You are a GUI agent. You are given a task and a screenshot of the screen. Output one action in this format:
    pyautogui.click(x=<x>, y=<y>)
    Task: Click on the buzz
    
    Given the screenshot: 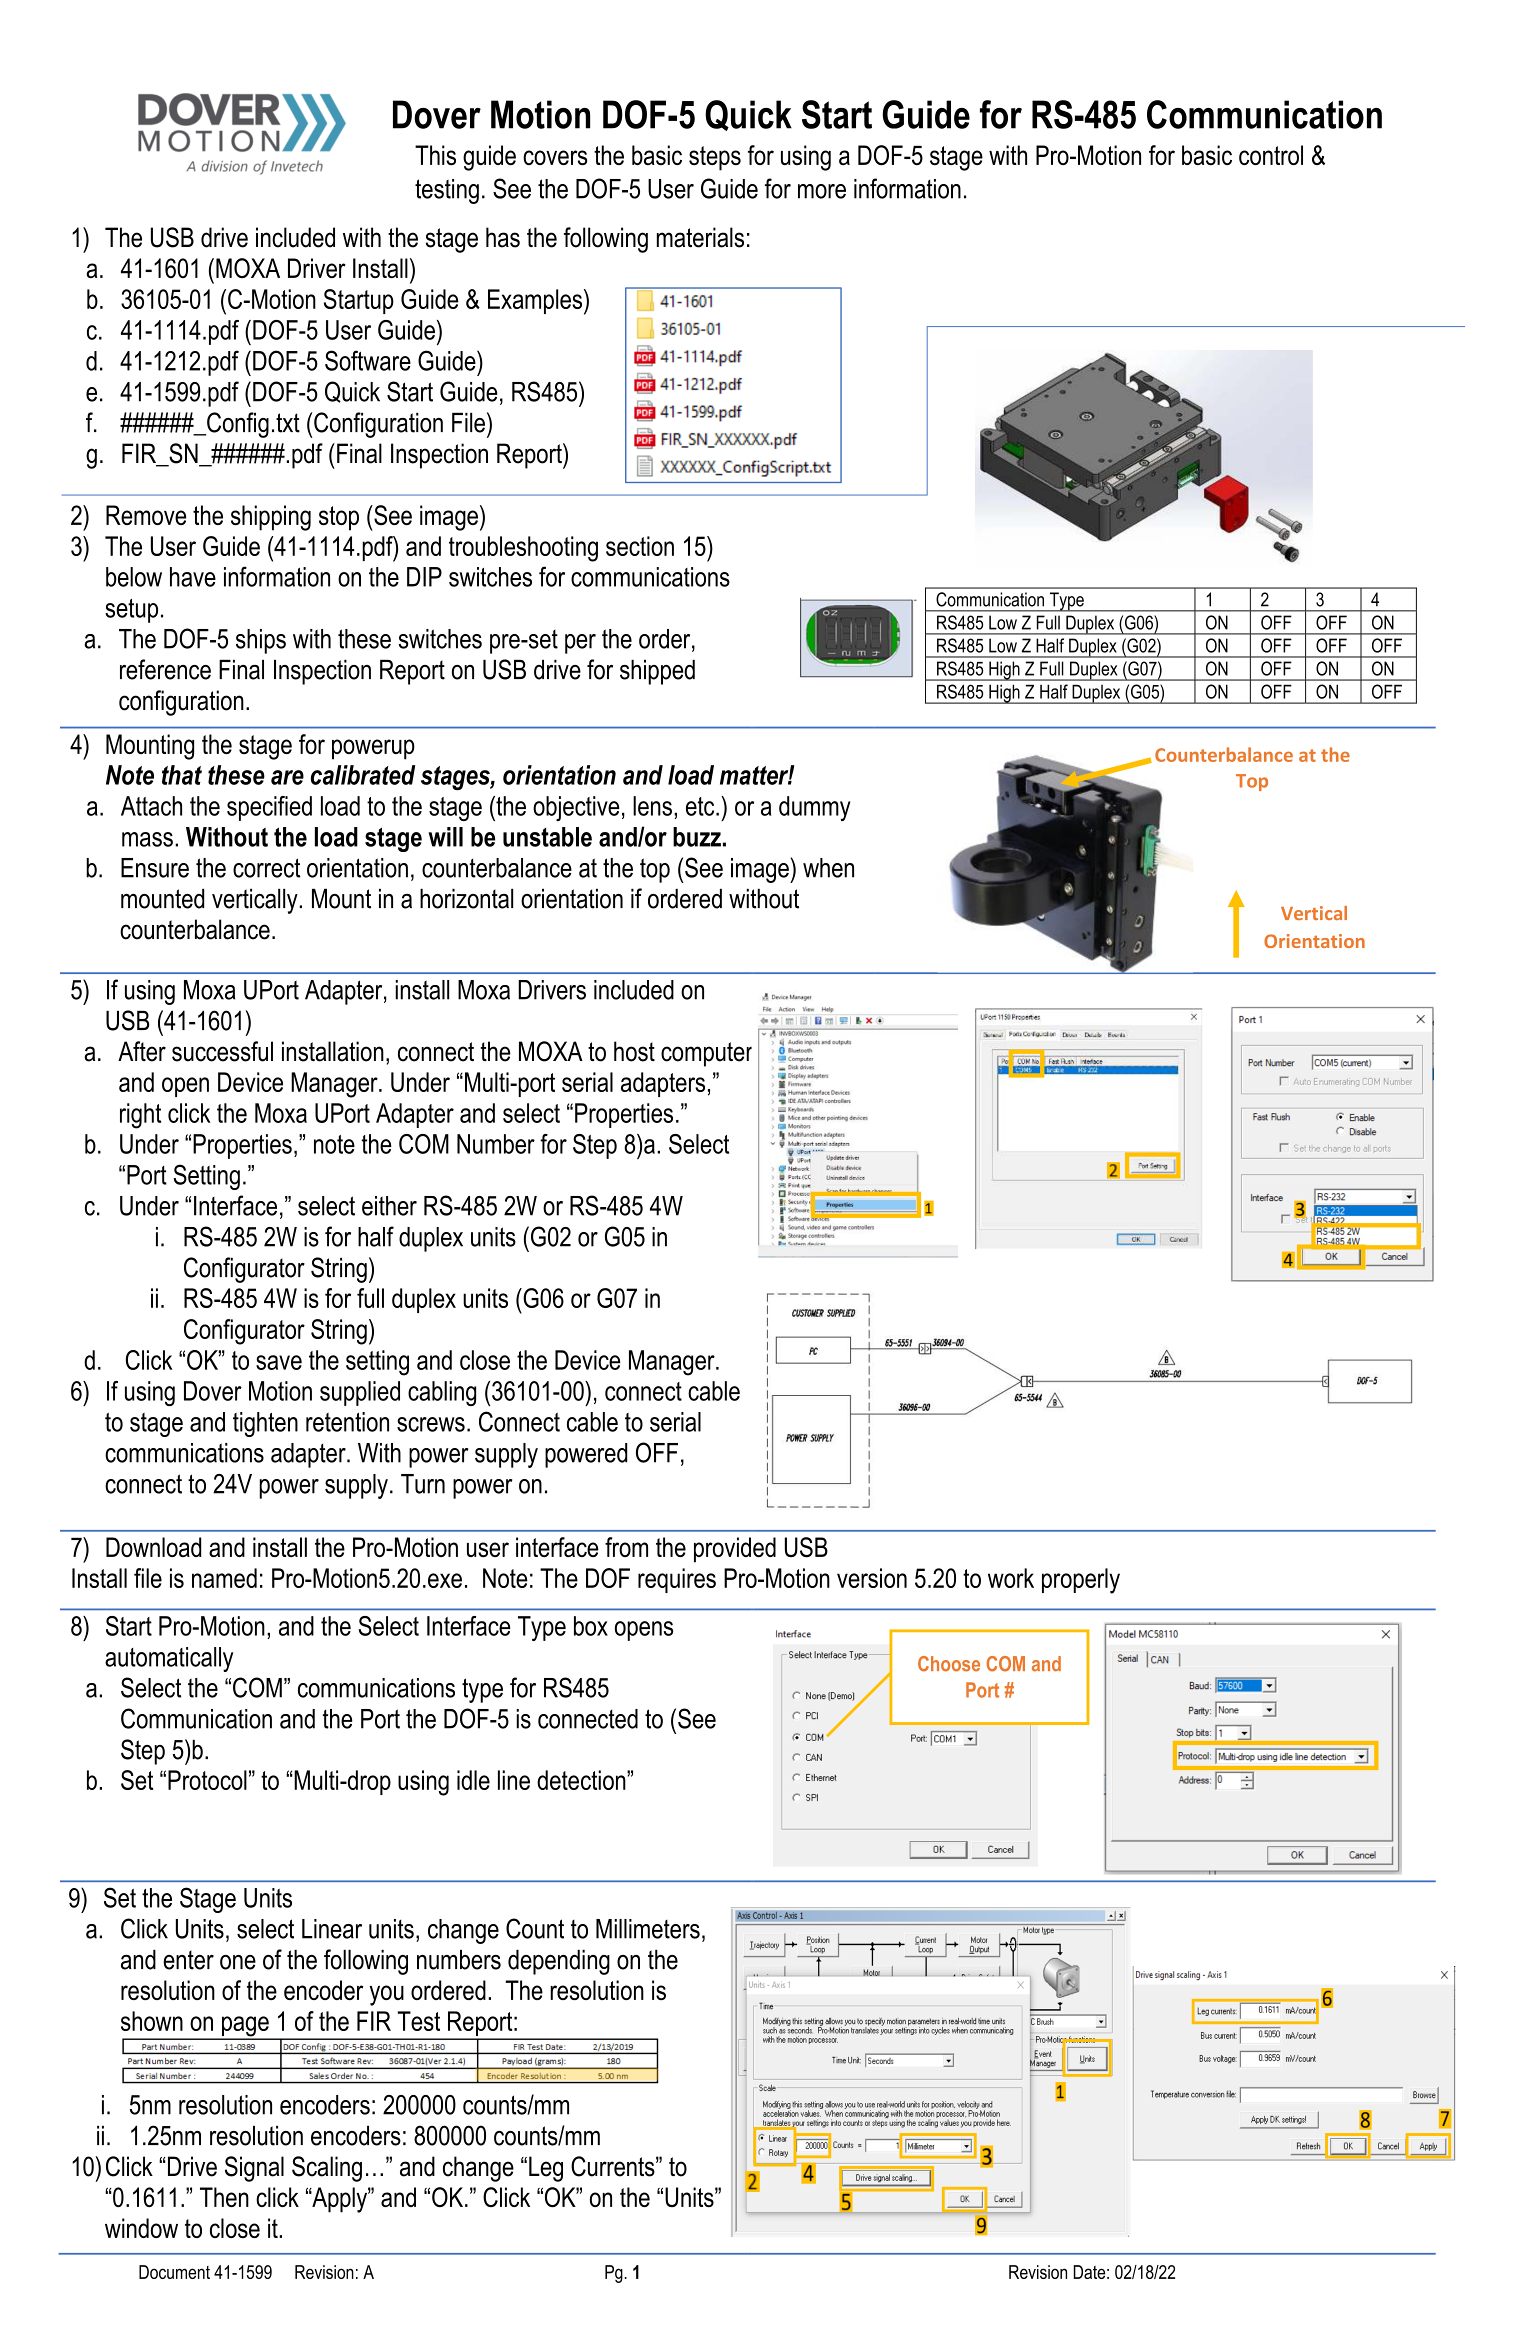 What is the action you would take?
    pyautogui.click(x=697, y=837)
